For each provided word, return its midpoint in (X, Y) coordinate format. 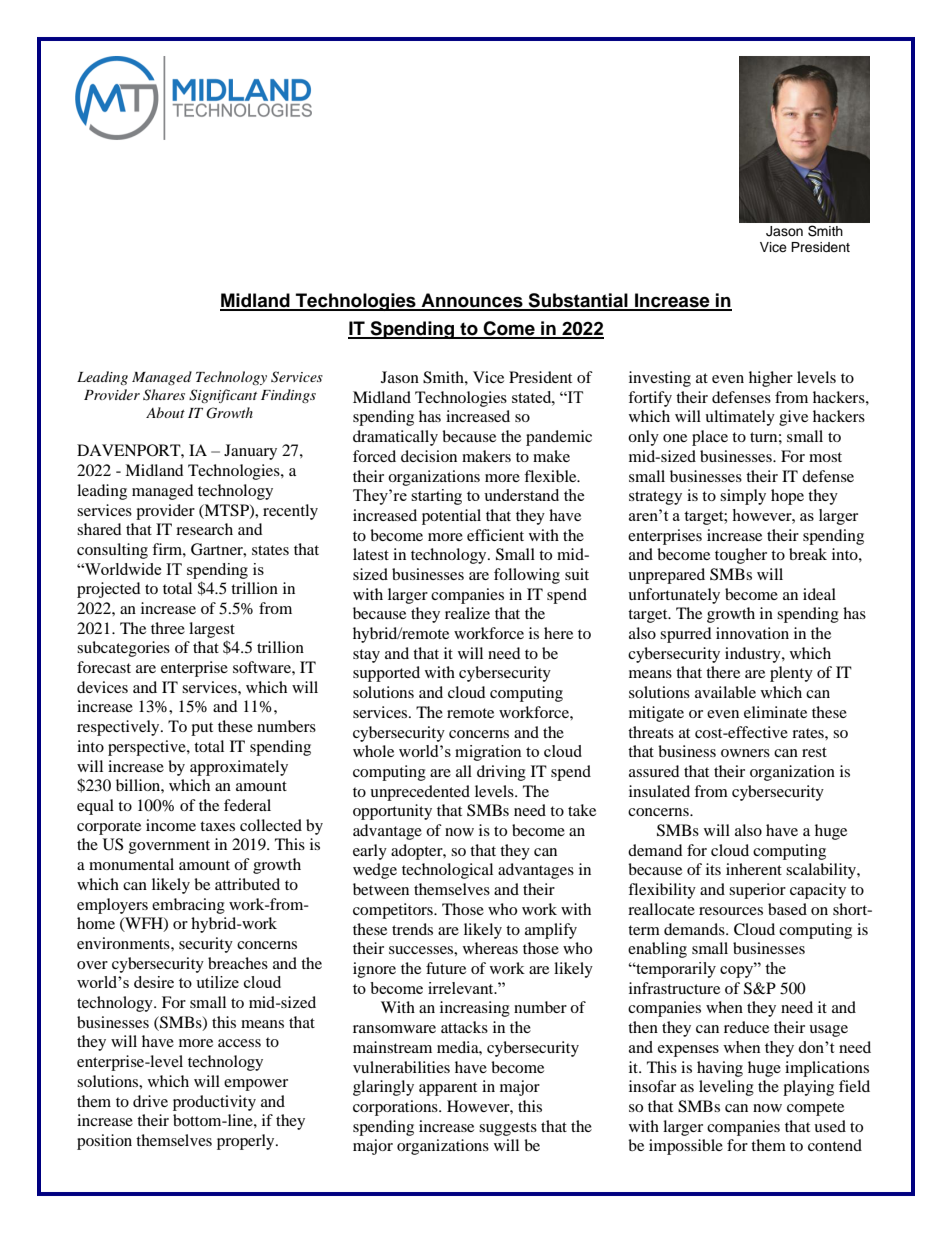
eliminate (775, 712)
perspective (148, 748)
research (204, 529)
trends (412, 929)
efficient (495, 535)
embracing (188, 906)
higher (771, 379)
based (787, 909)
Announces (472, 301)
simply (743, 497)
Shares (164, 395)
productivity (214, 1103)
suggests (508, 1129)
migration (488, 753)
